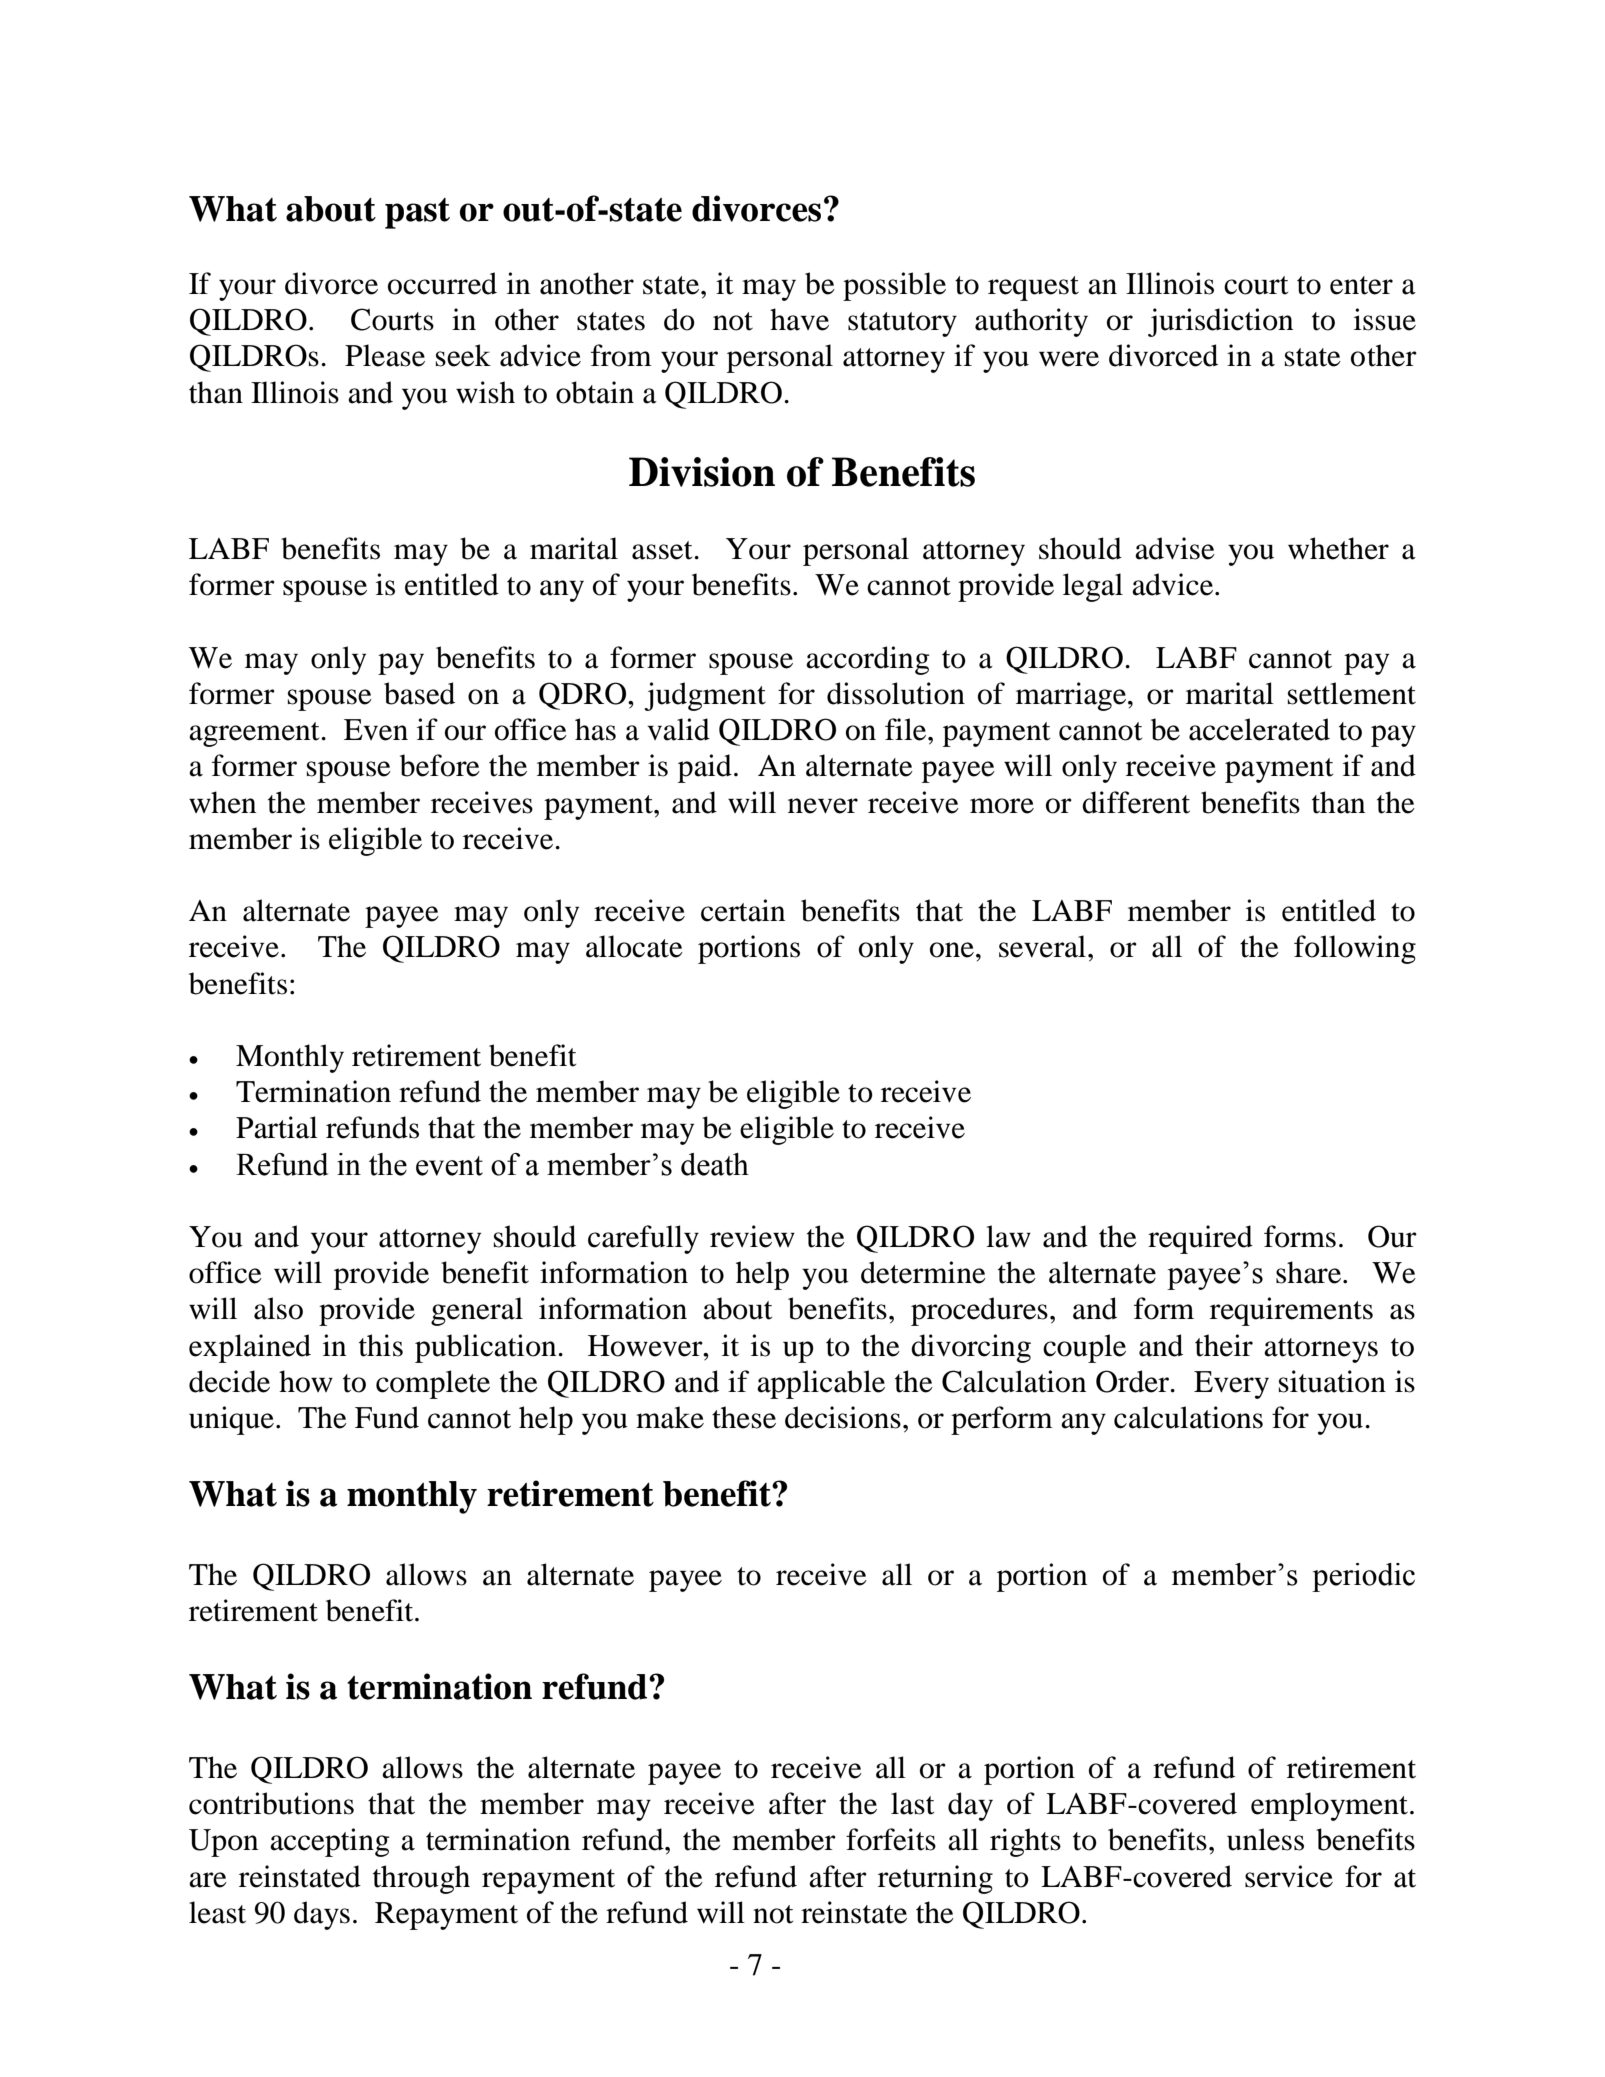 The width and height of the document is (1605, 2077). I want to click on this, so click(381, 1345).
